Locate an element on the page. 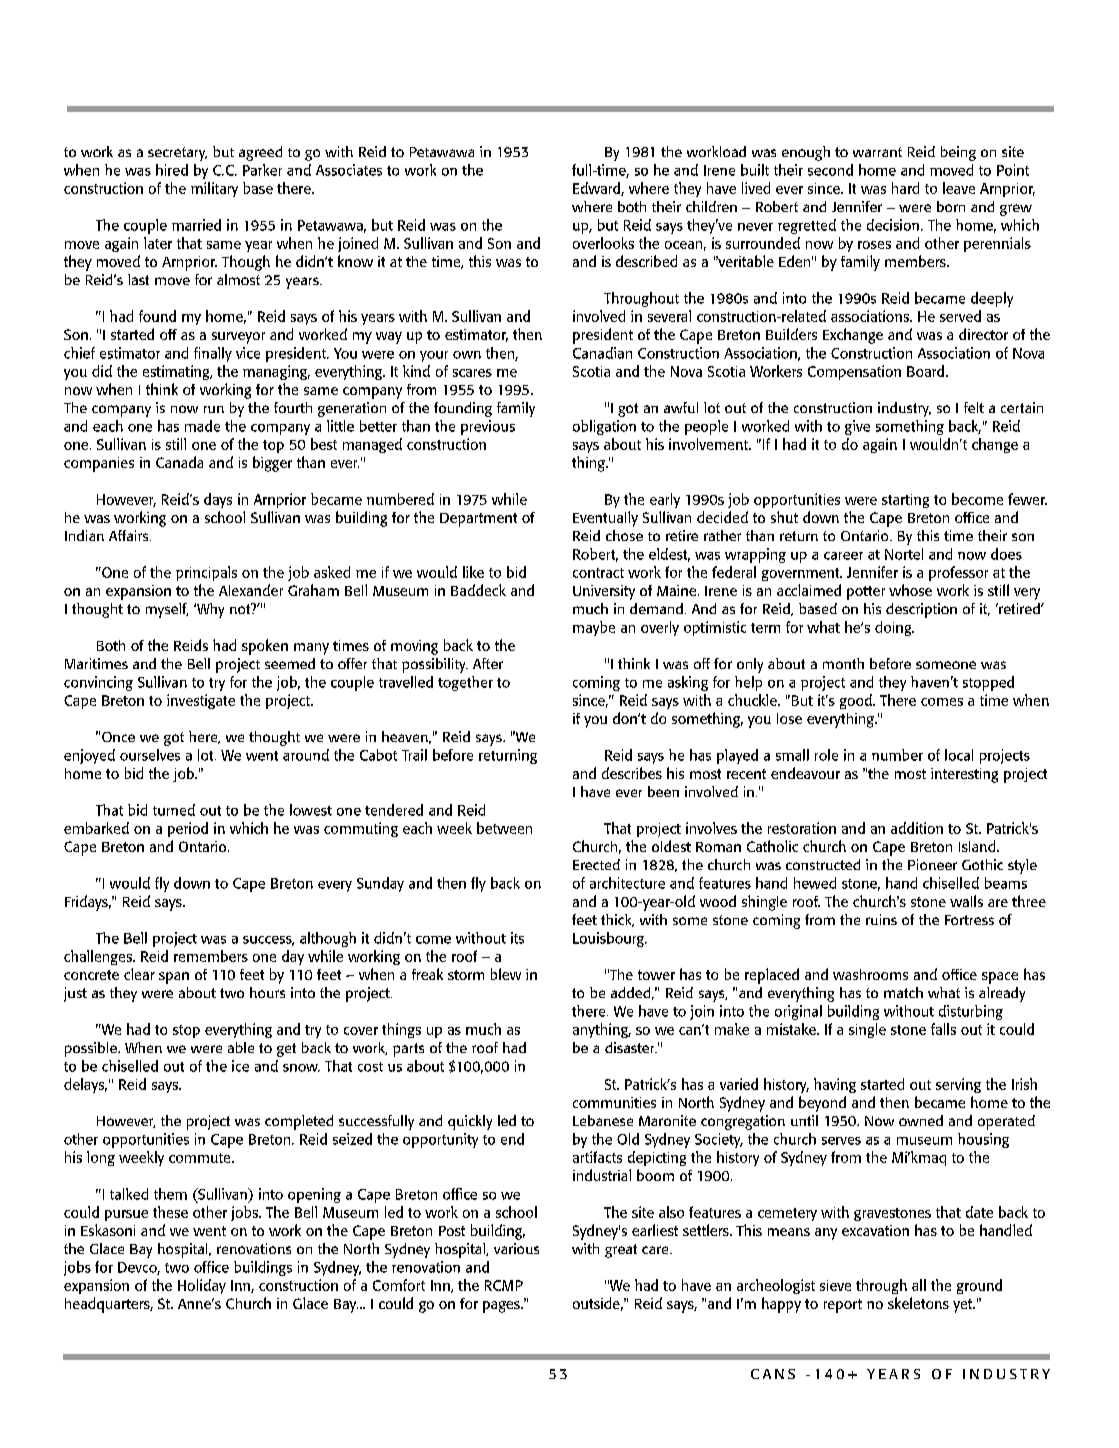  RCMP is located at coordinates (504, 1285).
